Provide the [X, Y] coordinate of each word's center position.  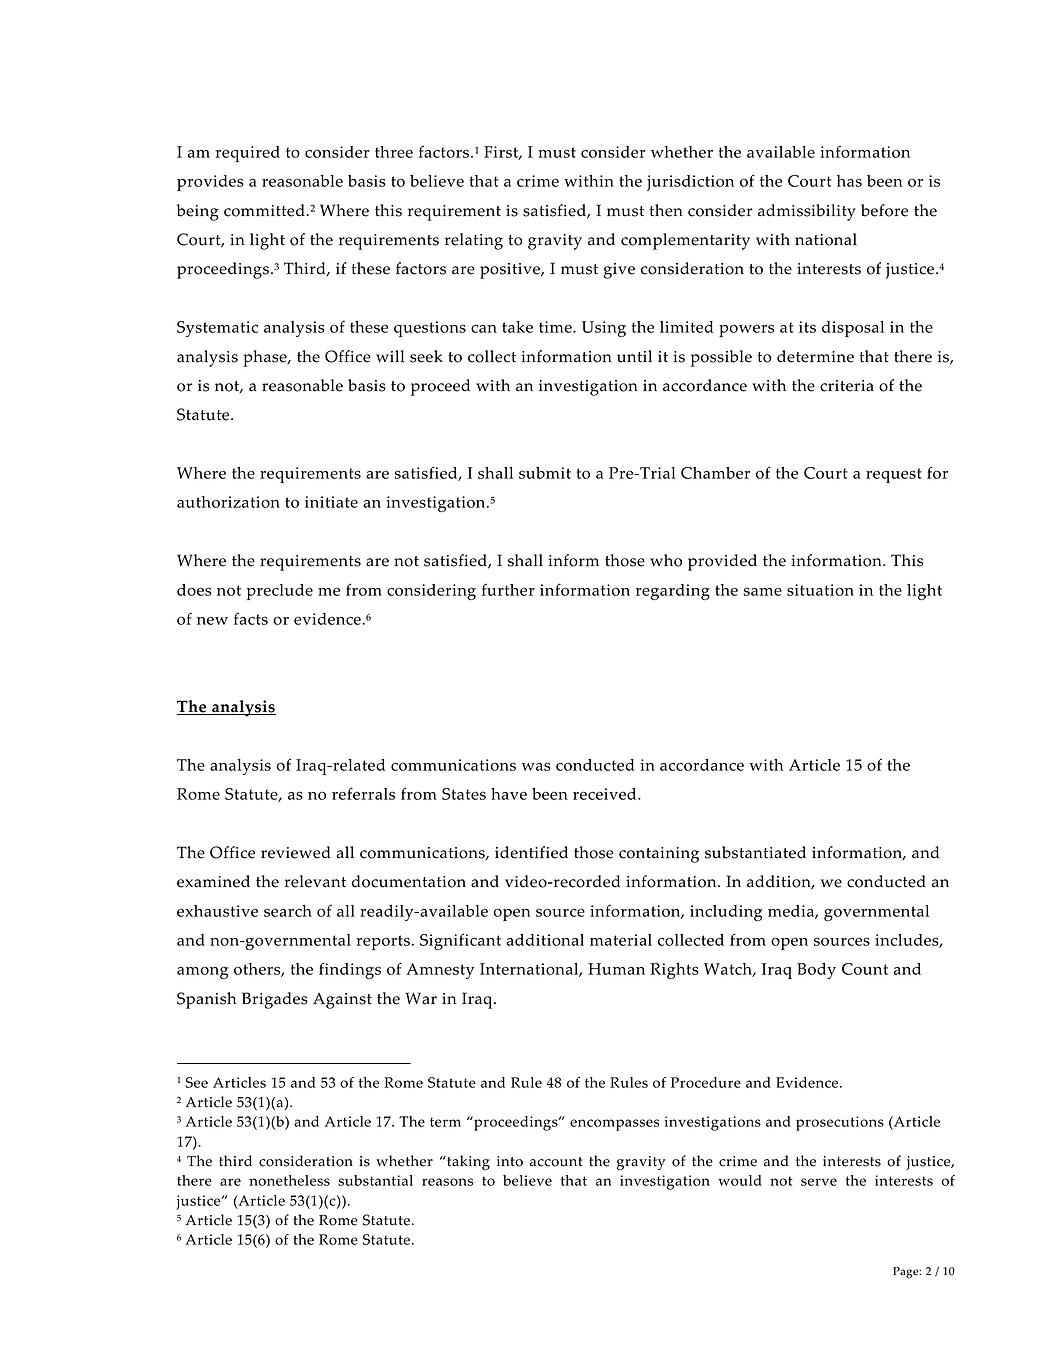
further [508, 589]
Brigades [275, 1000]
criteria [847, 386]
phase [266, 358]
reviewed [296, 852]
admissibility [807, 212]
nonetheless [290, 1180]
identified [531, 852]
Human [616, 969]
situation [820, 590]
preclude [280, 592]
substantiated [755, 852]
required [247, 154]
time [556, 327]
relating [474, 241]
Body [816, 971]
